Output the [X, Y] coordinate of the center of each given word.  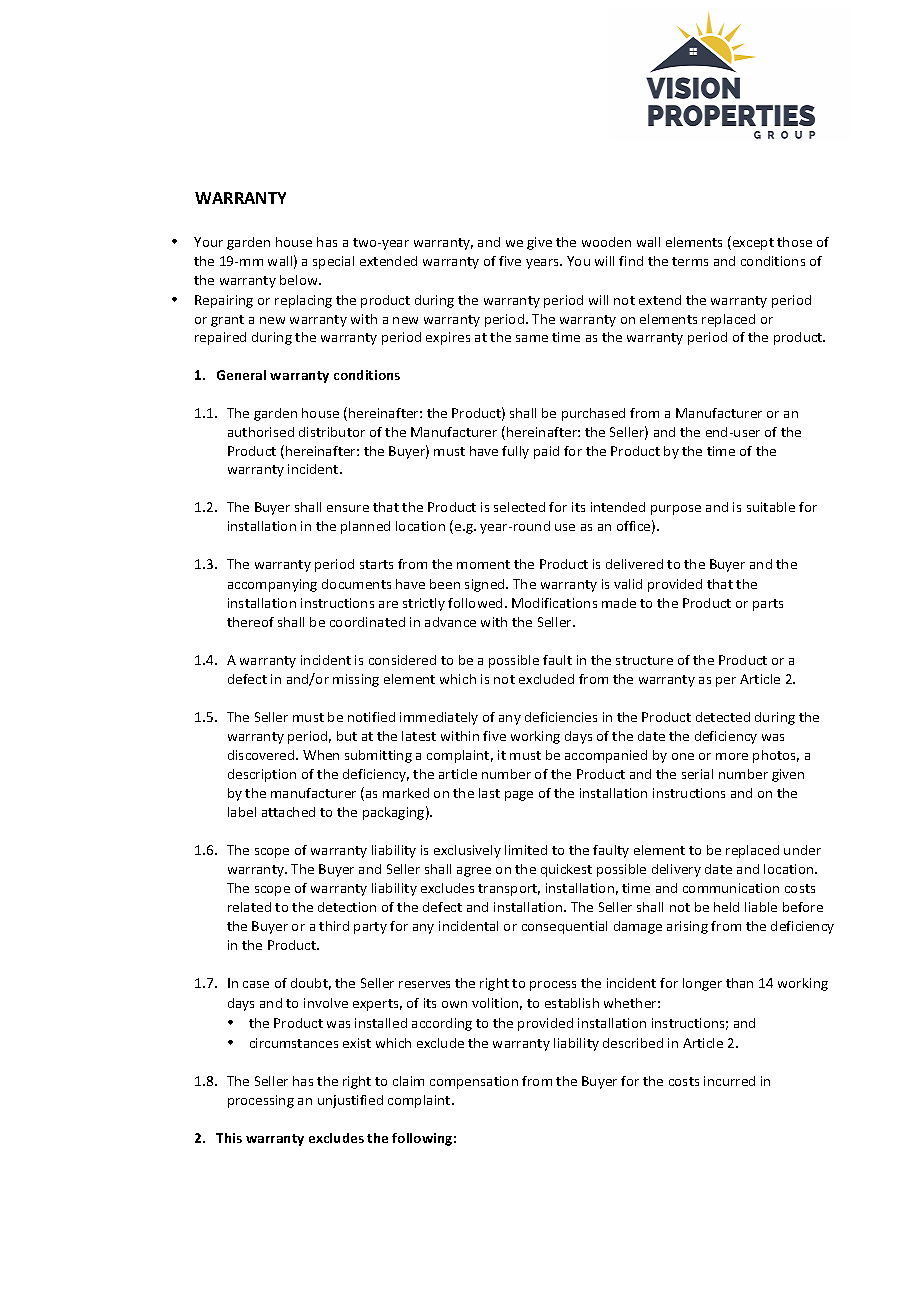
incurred [729, 1081]
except [752, 243]
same [532, 338]
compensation [474, 1082]
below [300, 280]
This [229, 1138]
